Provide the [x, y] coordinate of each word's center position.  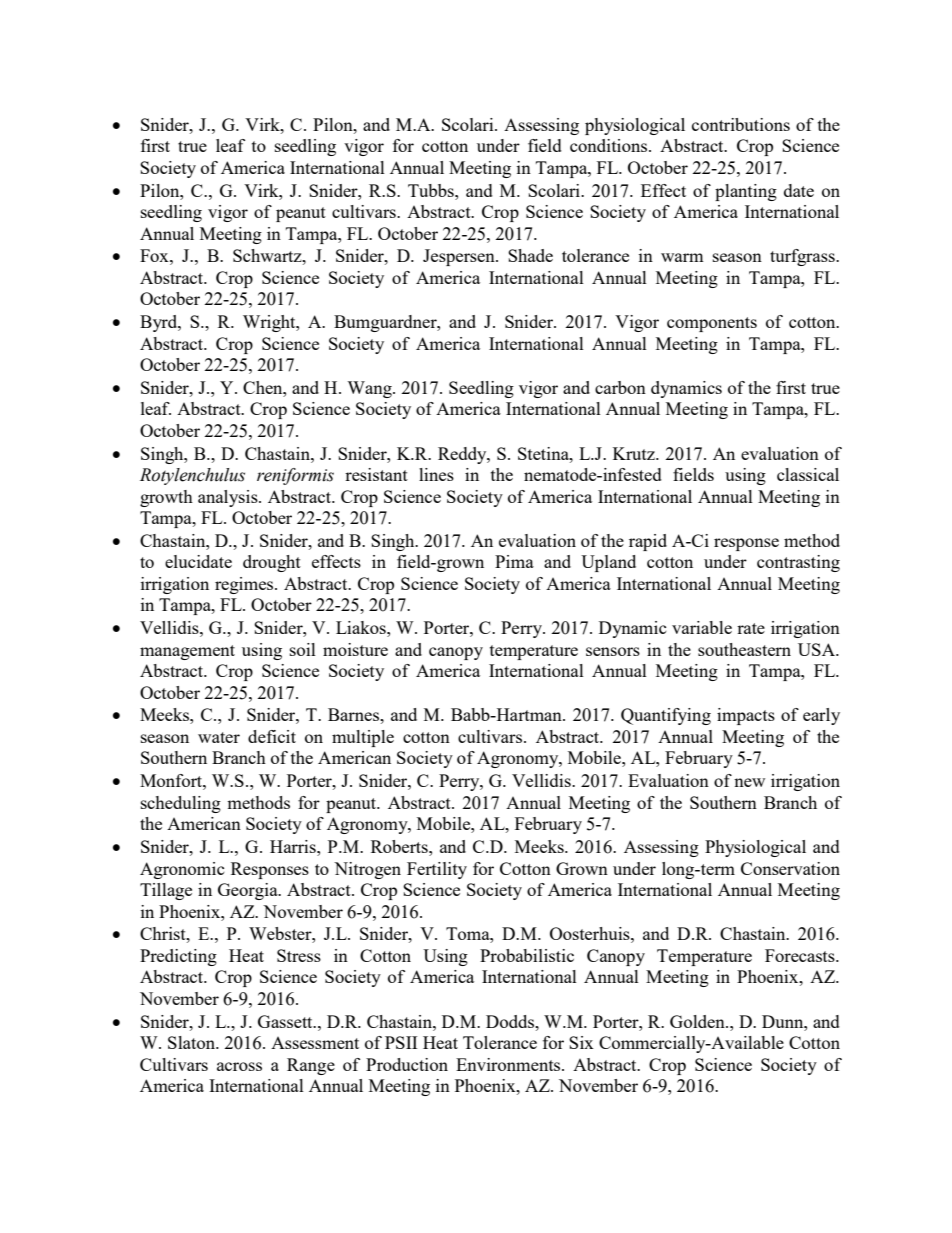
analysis [229, 498]
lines [436, 474]
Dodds [511, 1021]
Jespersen [460, 257]
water [219, 737]
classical [808, 474]
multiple [363, 738]
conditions [610, 145]
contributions [741, 124]
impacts [746, 716]
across [239, 1066]
